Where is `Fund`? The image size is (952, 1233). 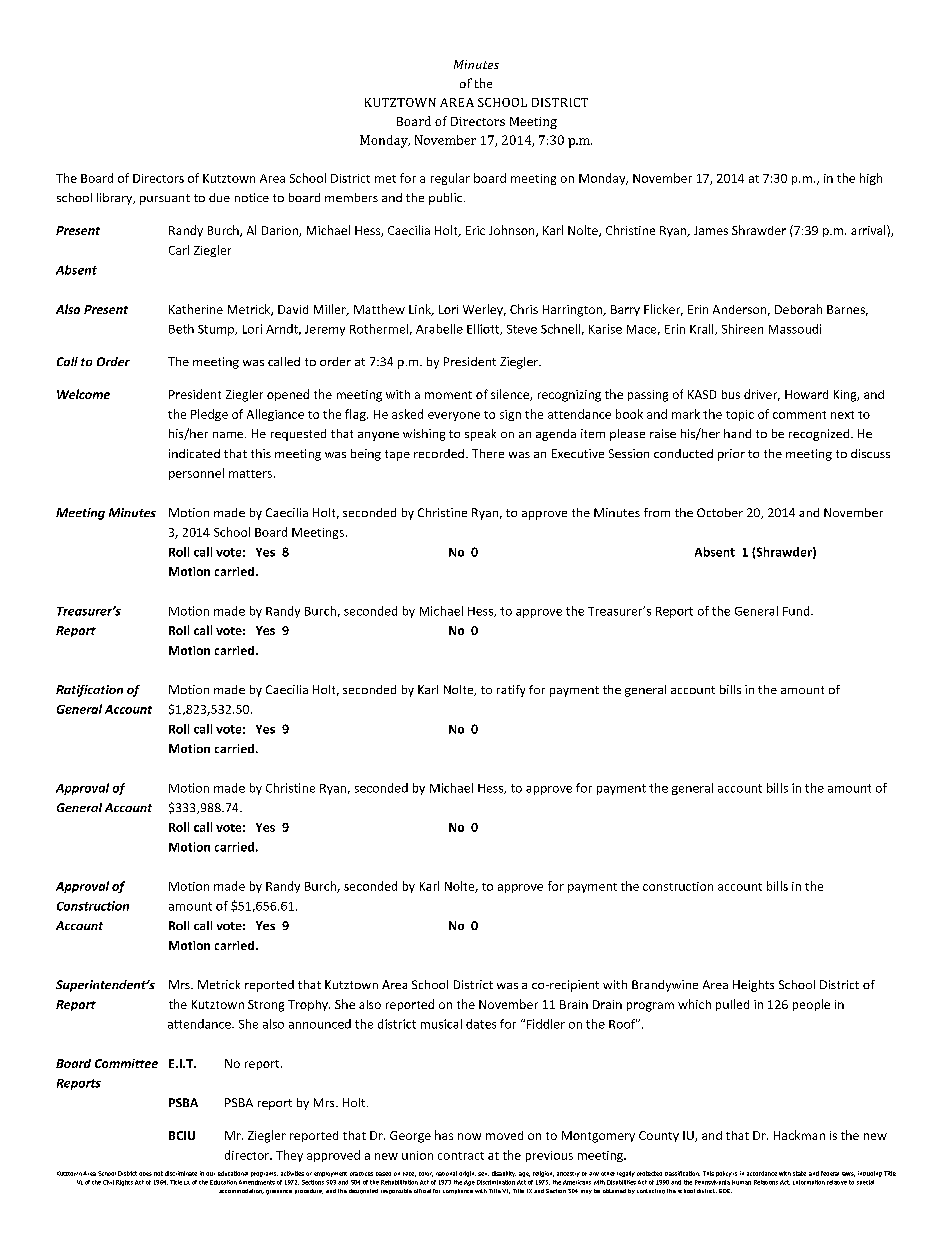 Fund is located at coordinates (797, 611).
